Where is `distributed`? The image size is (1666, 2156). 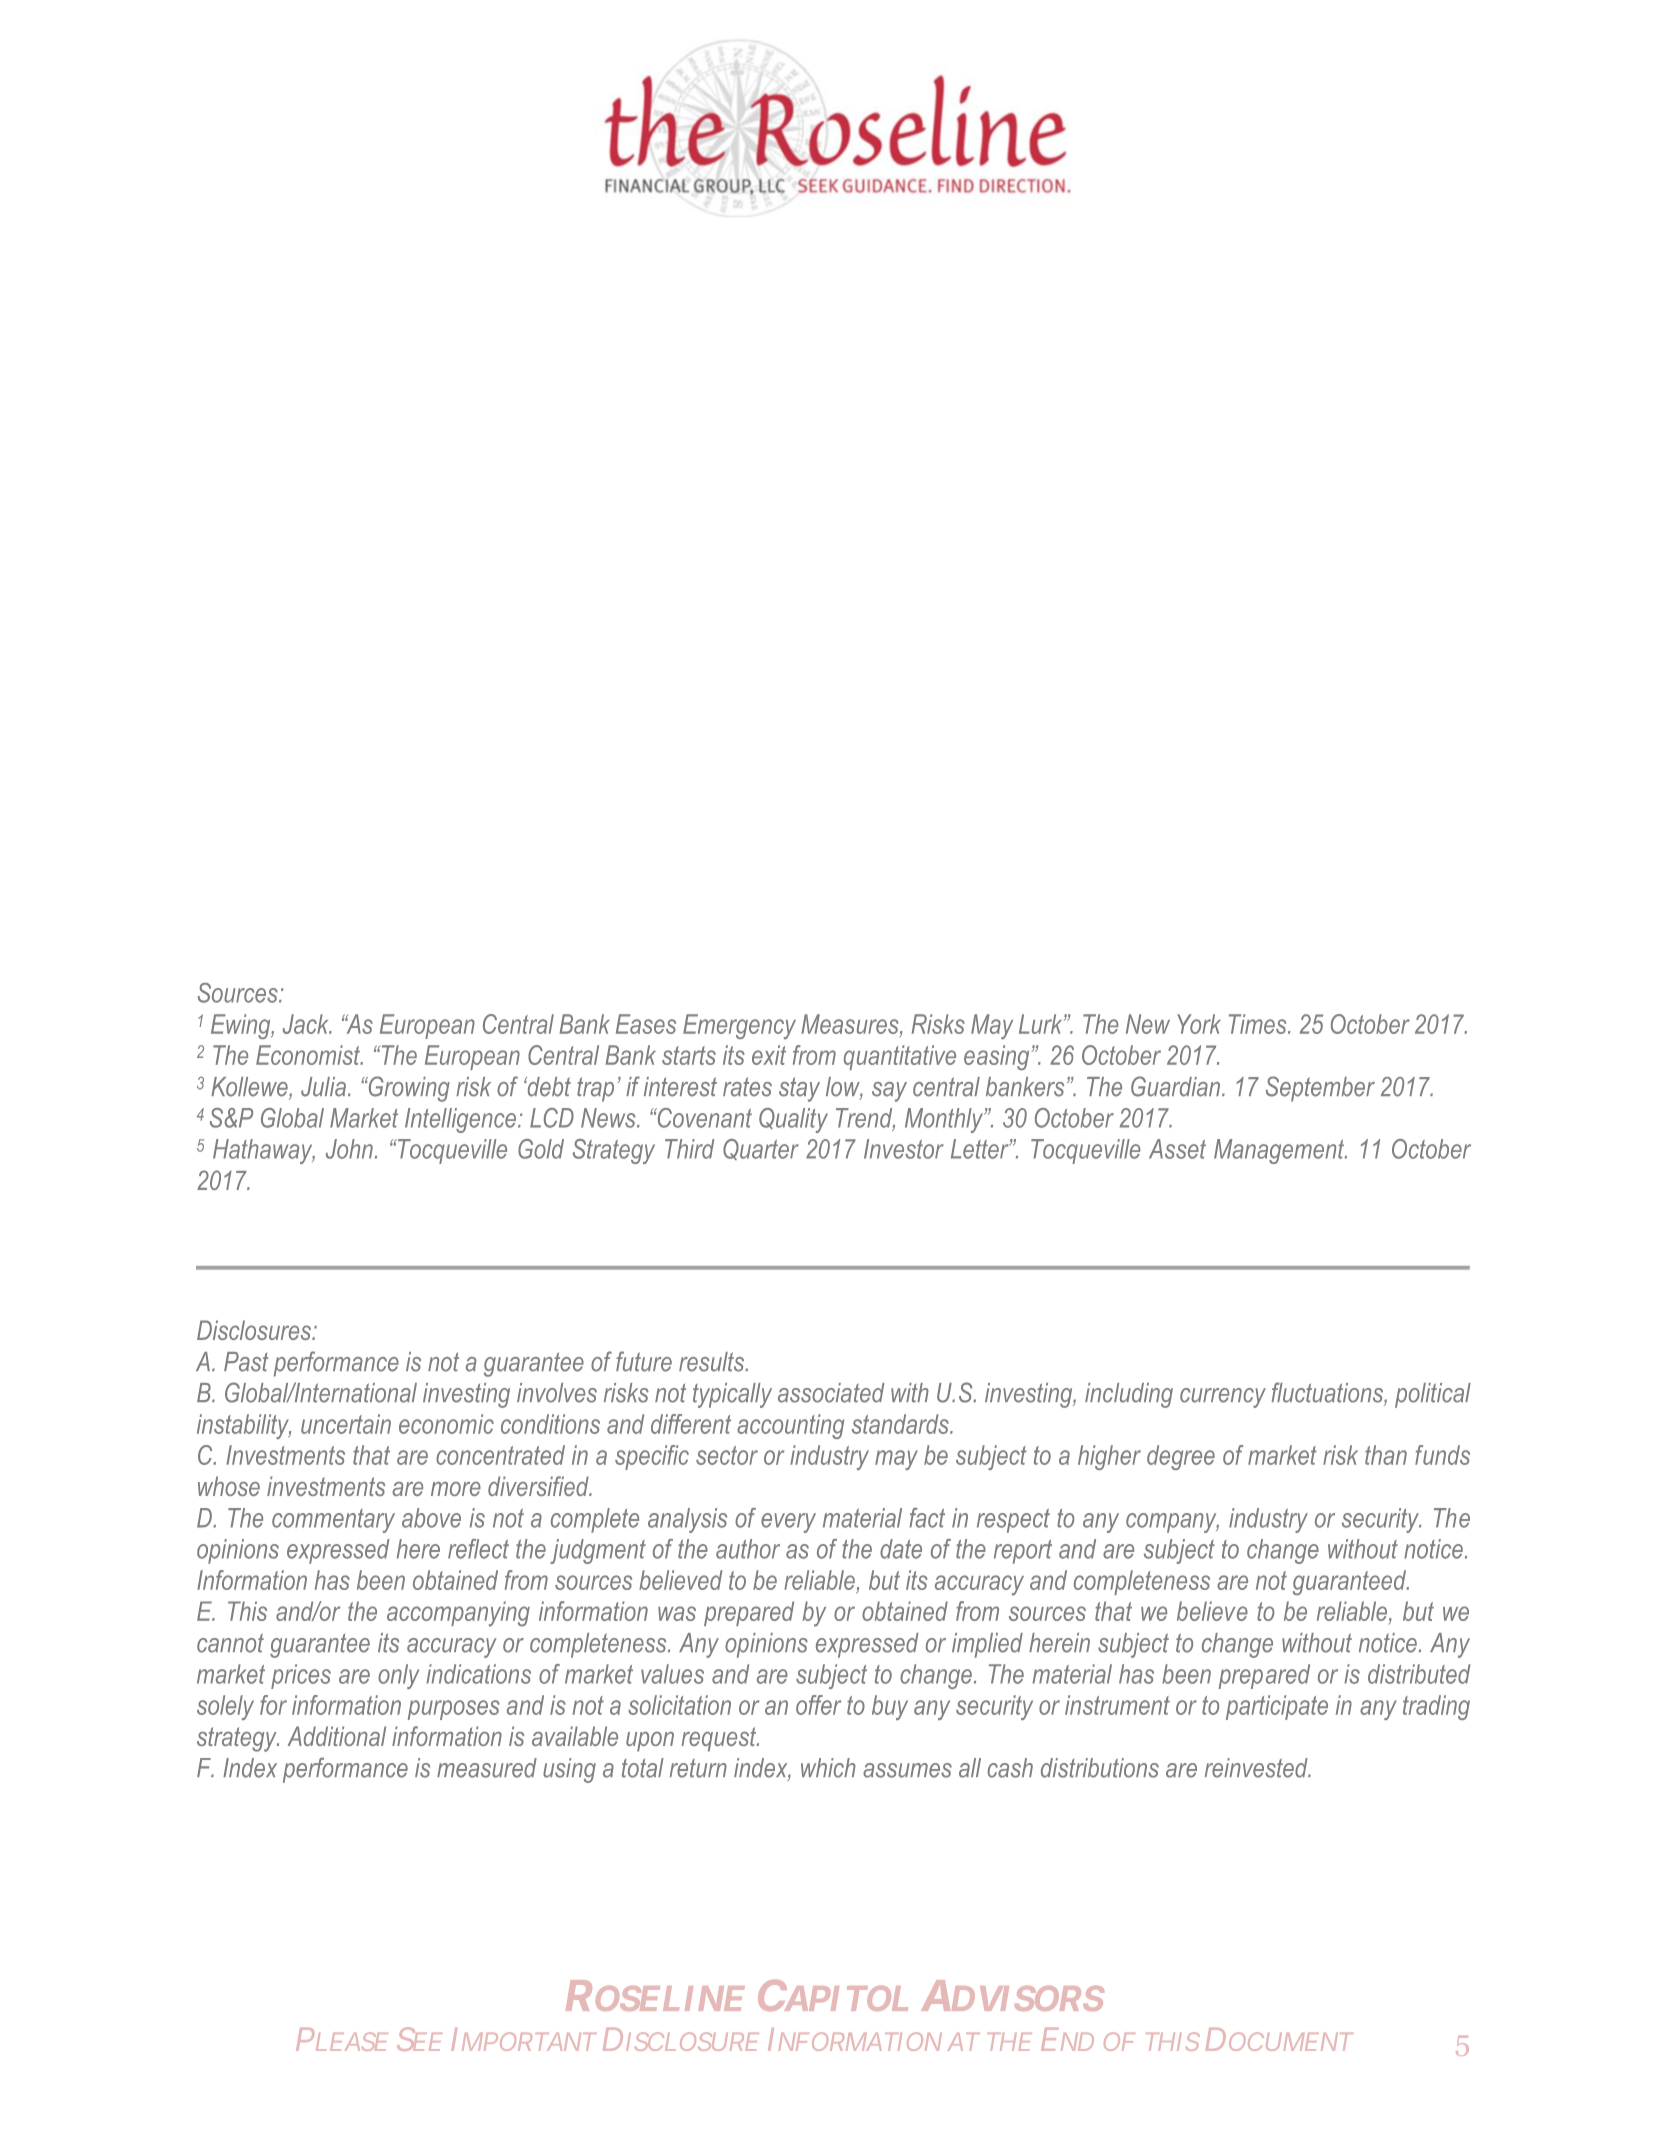
distributed is located at coordinates (1419, 1674).
